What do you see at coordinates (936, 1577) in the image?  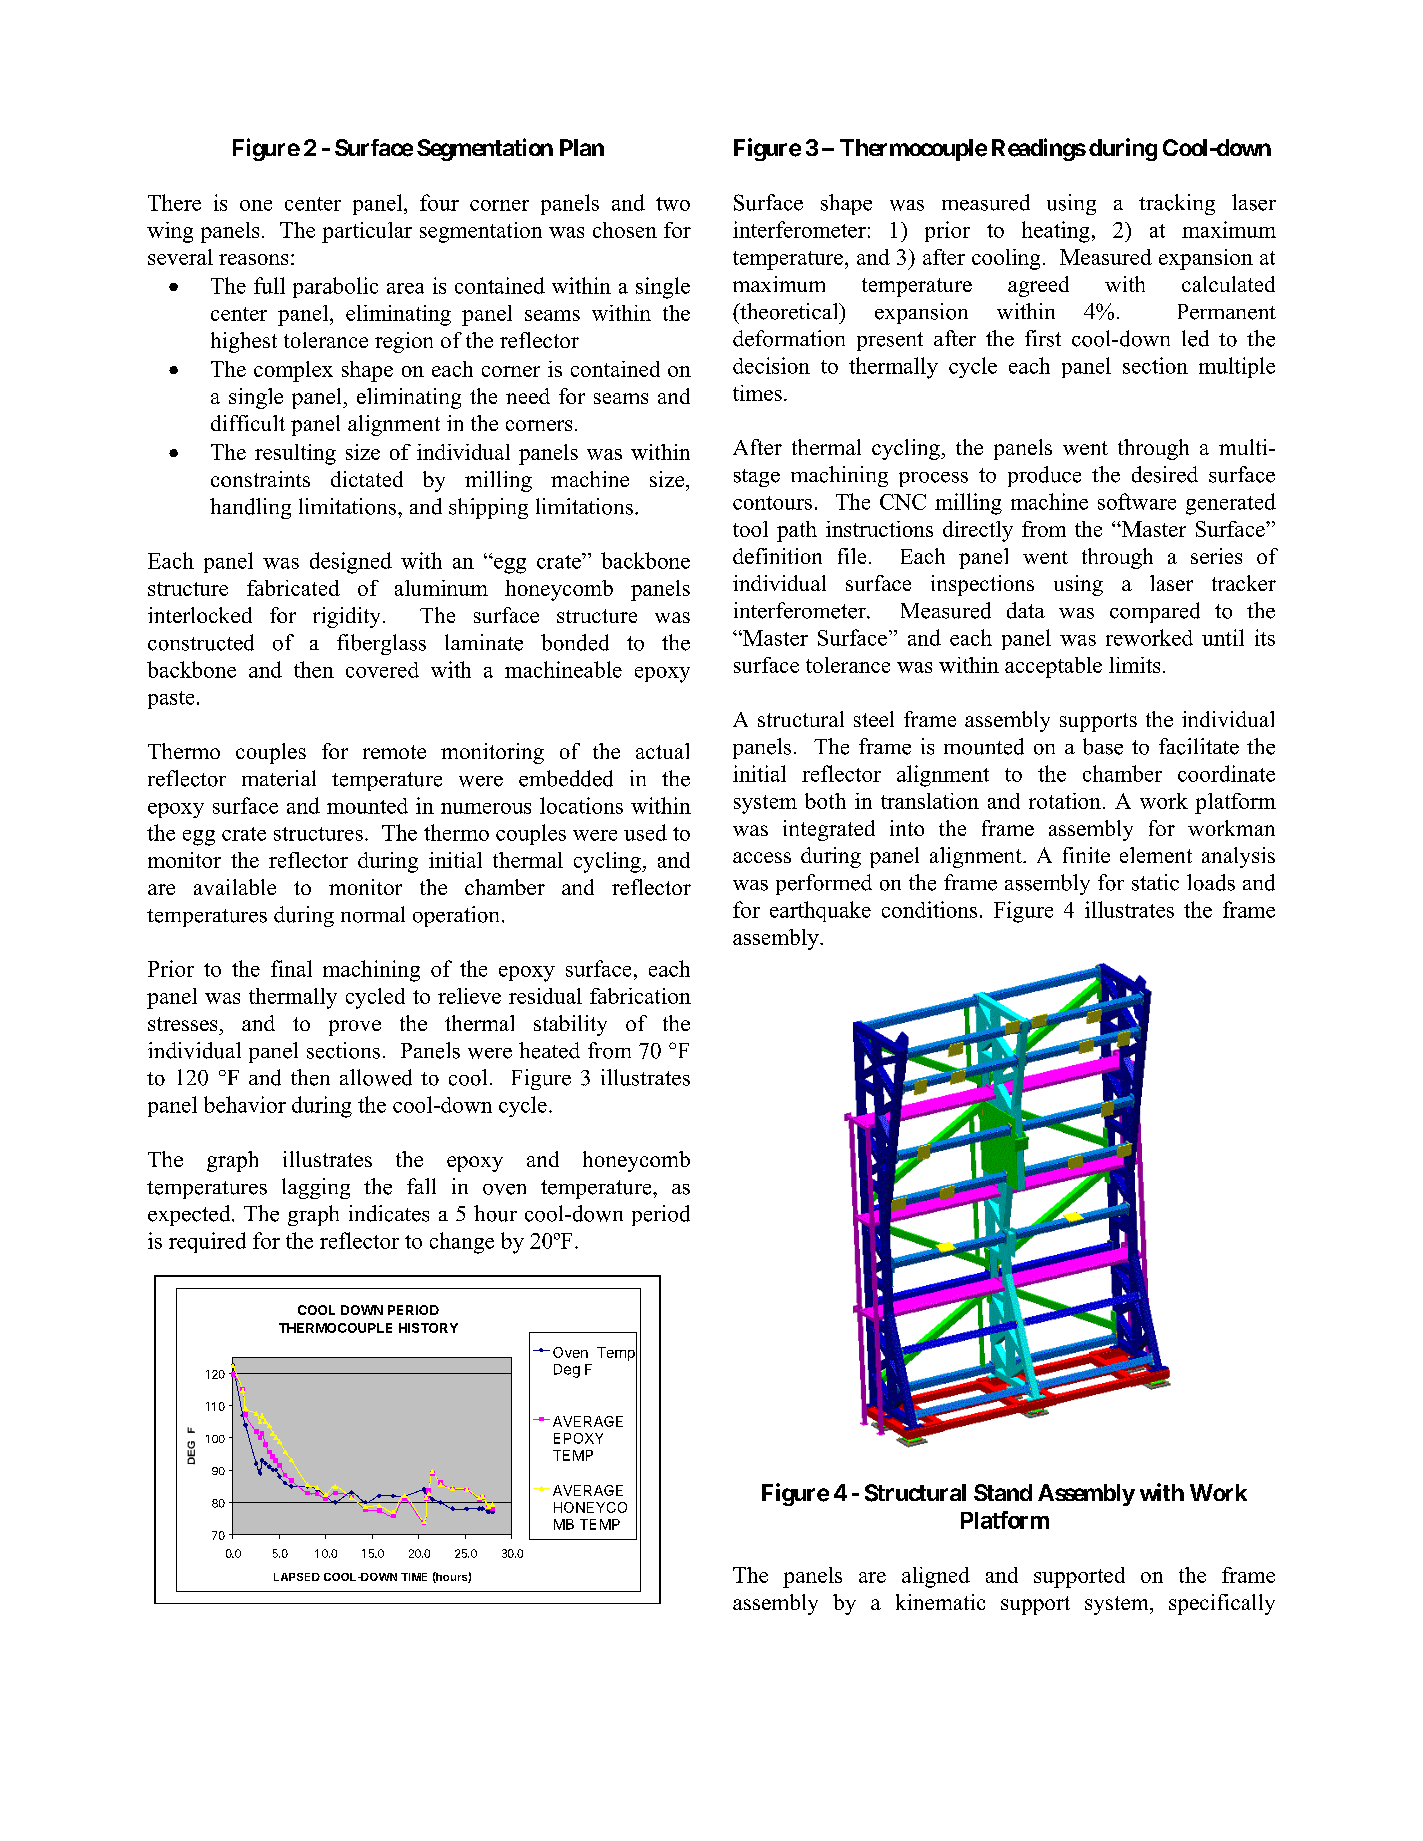 I see `aligned` at bounding box center [936, 1577].
